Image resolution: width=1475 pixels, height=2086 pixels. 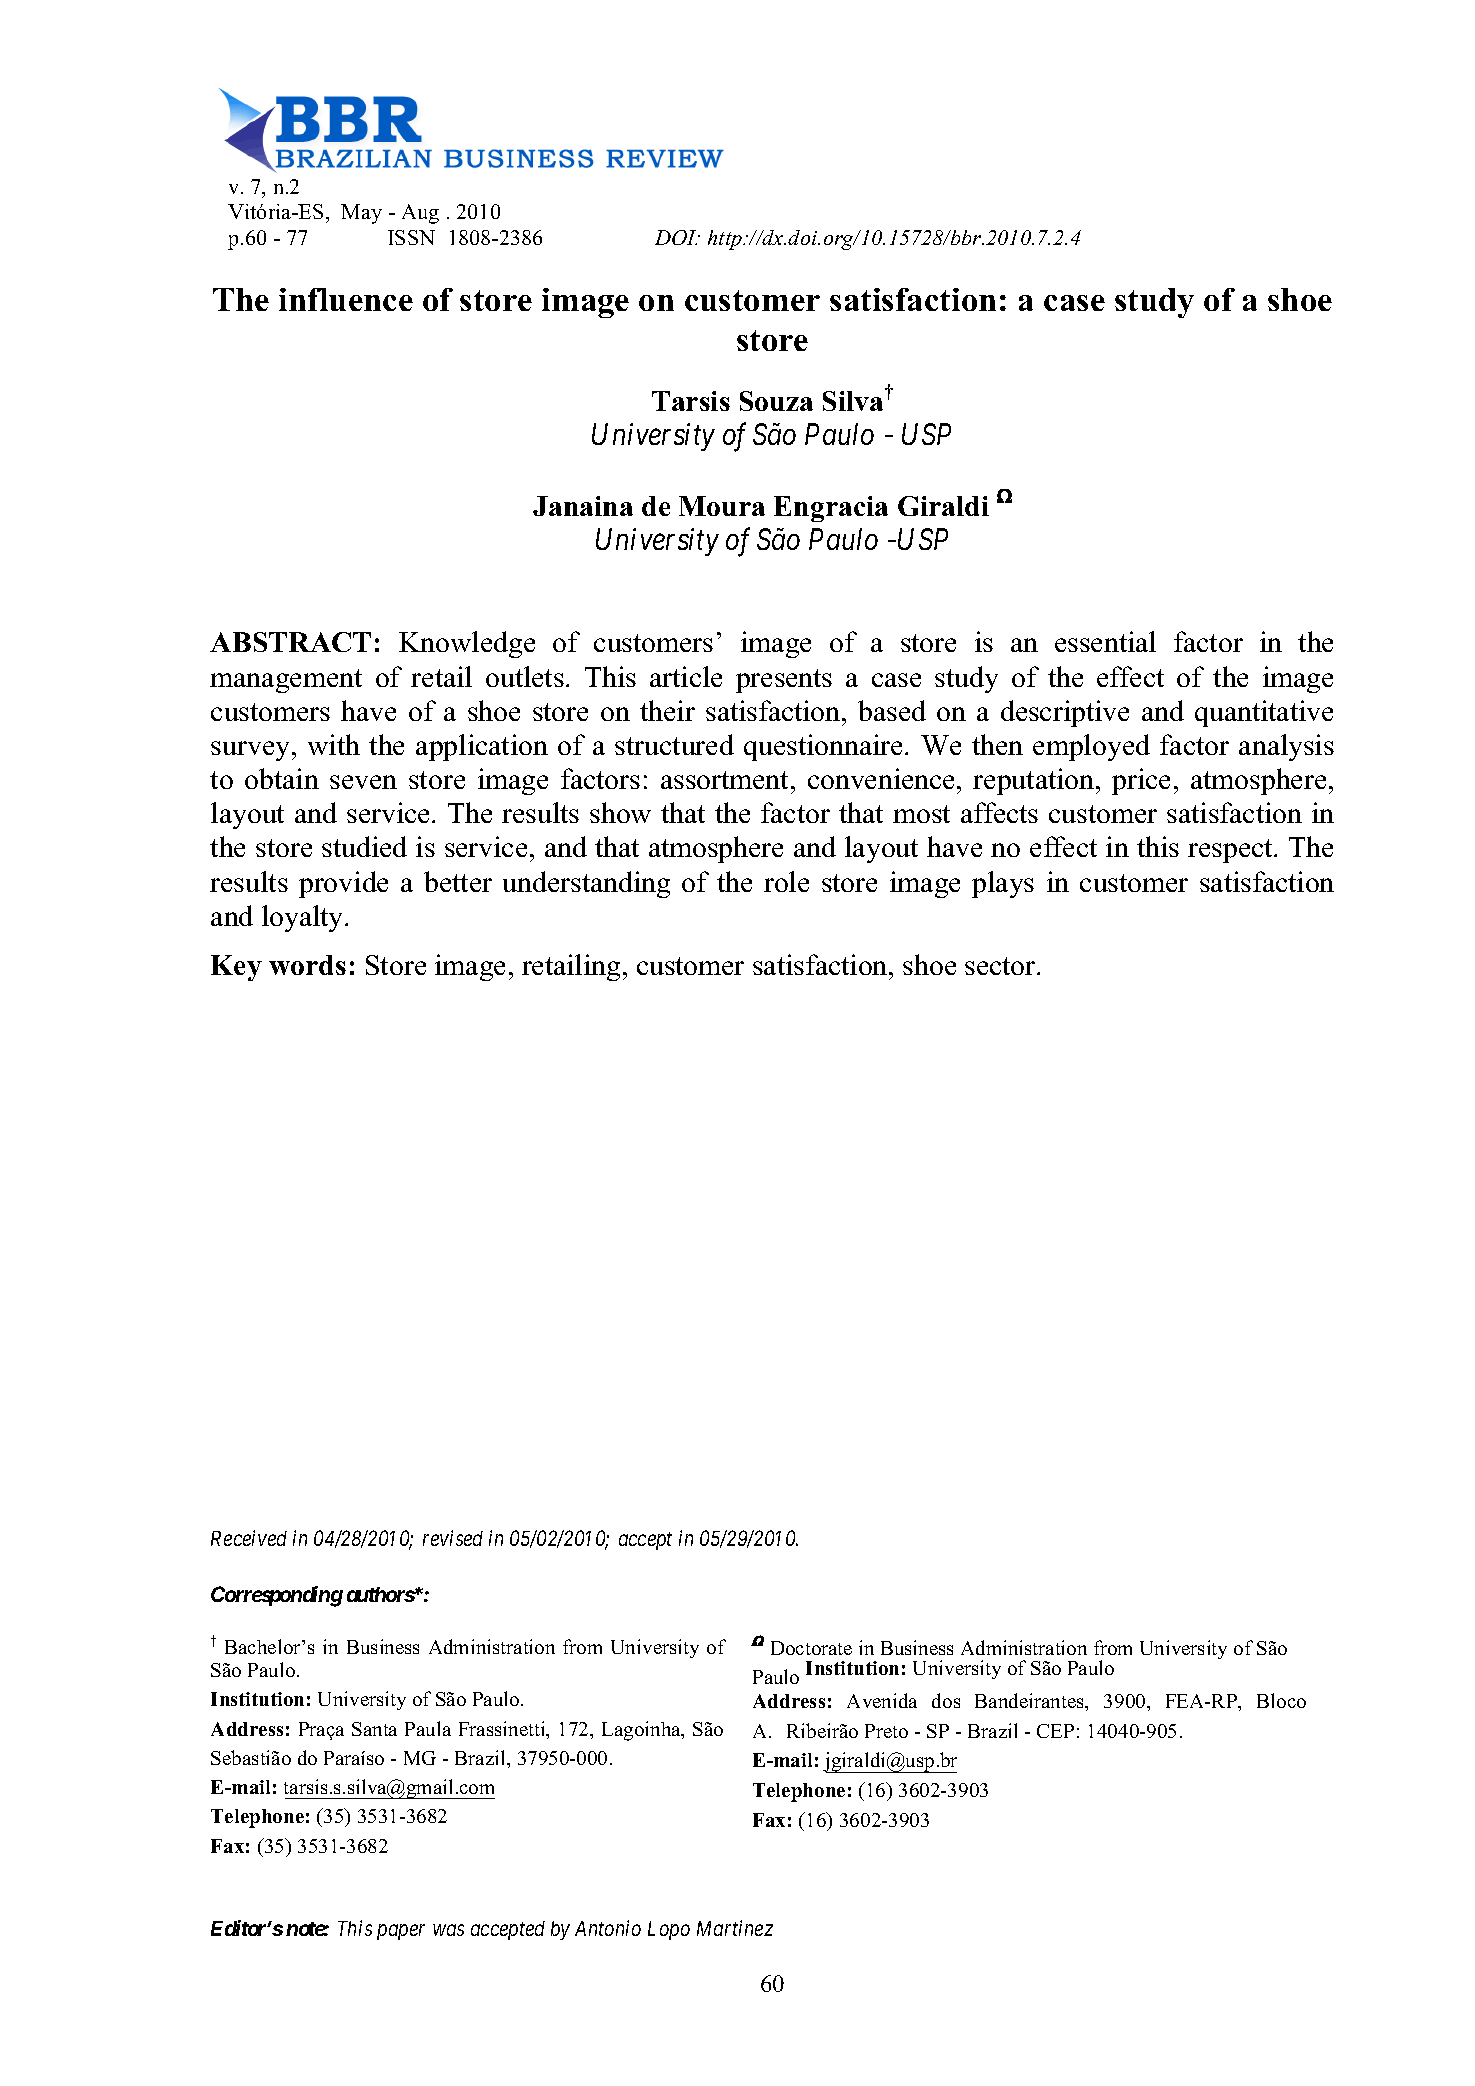 What do you see at coordinates (811, 1648) in the screenshot?
I see `Doctorate` at bounding box center [811, 1648].
